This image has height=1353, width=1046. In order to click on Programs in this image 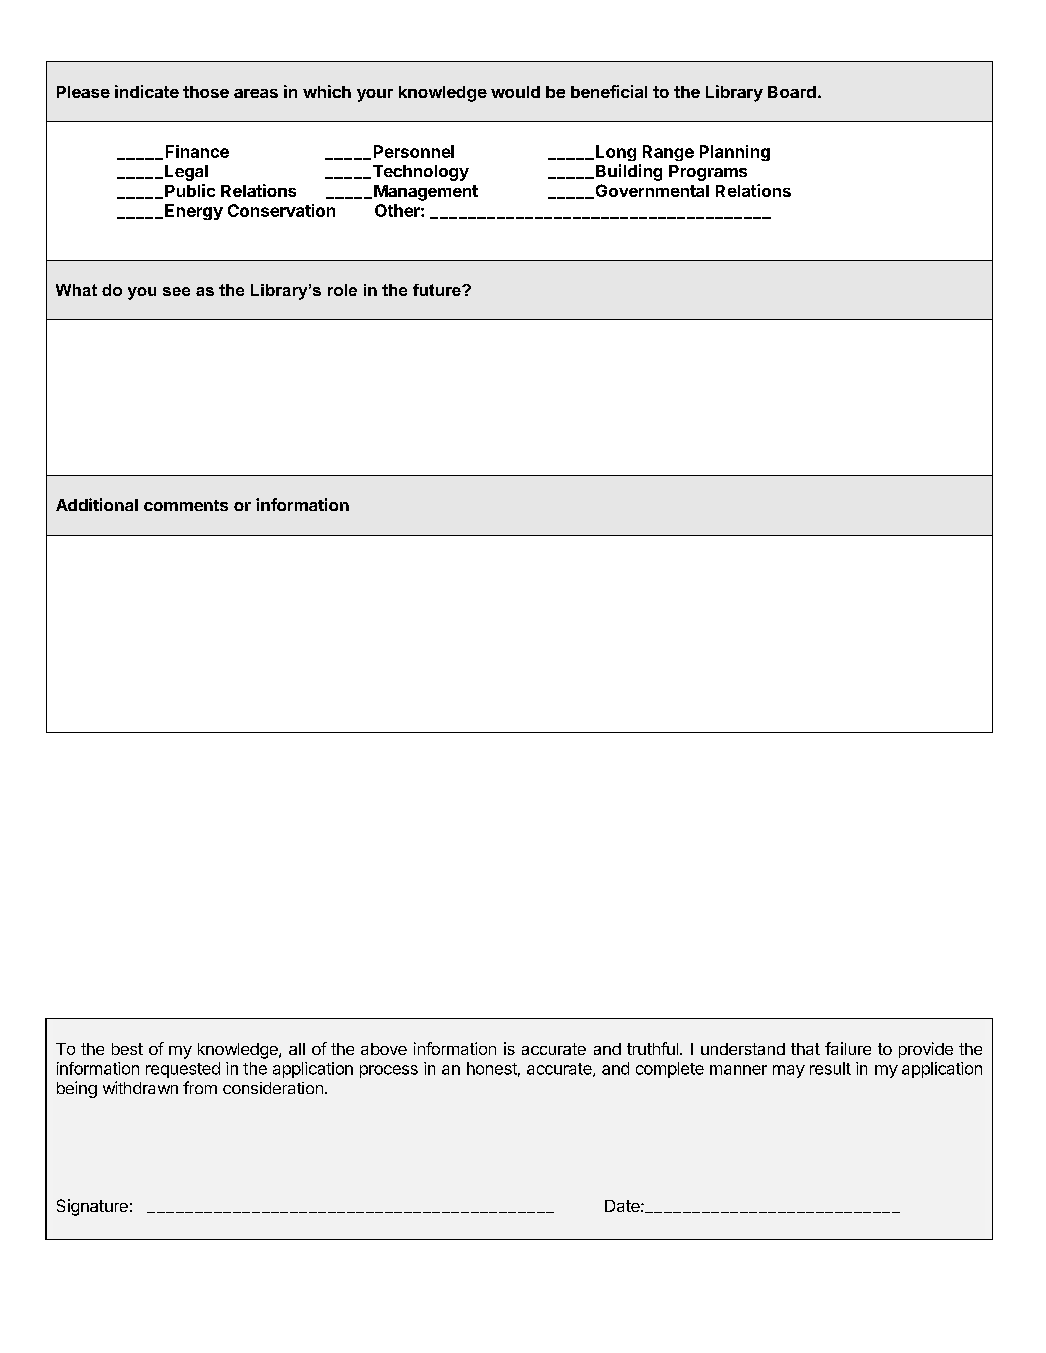, I will do `click(708, 173)`.
